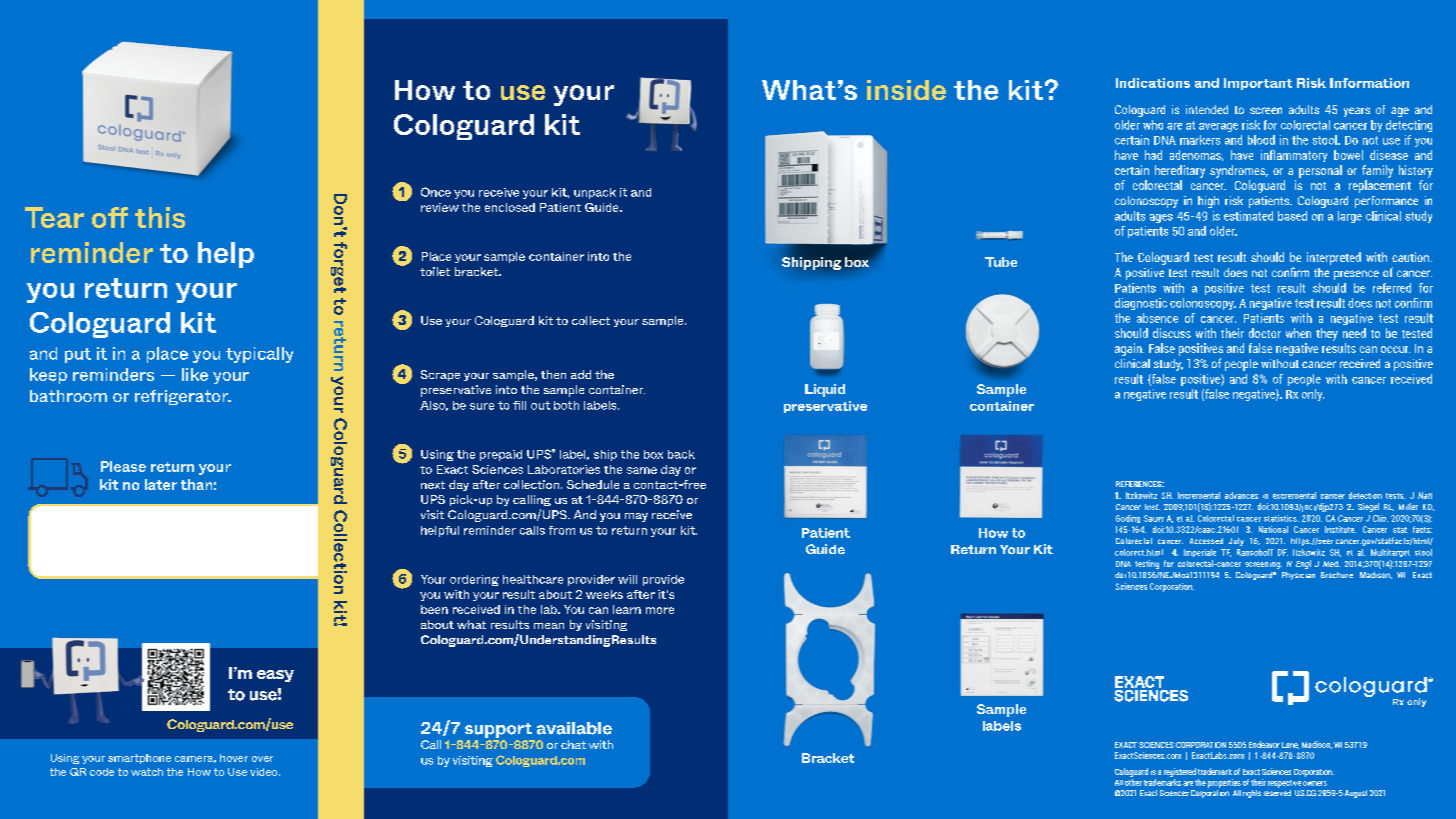 The image size is (1456, 819). Describe the element at coordinates (123, 466) in the document. I see `Please` at that location.
